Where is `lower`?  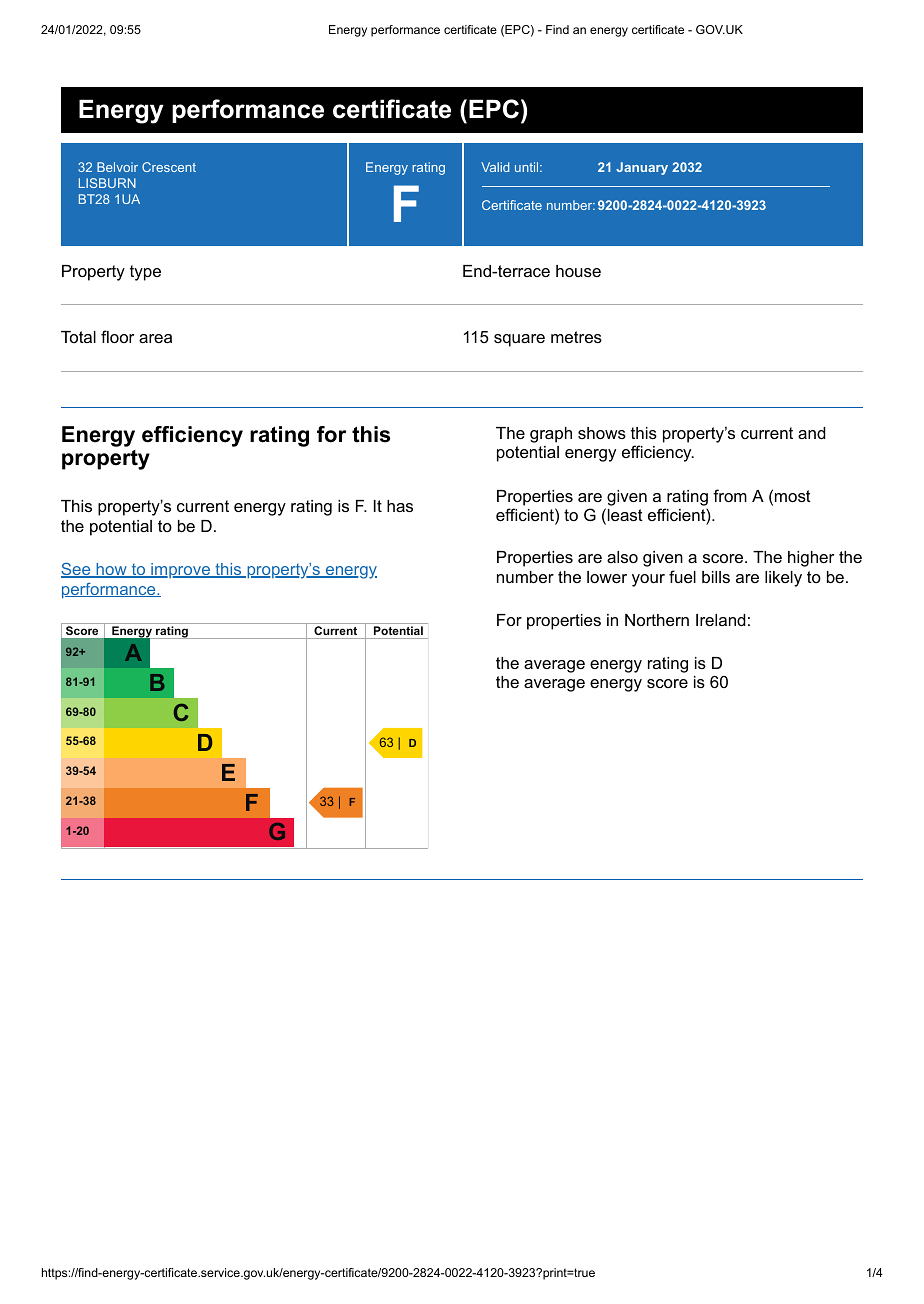
lower is located at coordinates (607, 577).
